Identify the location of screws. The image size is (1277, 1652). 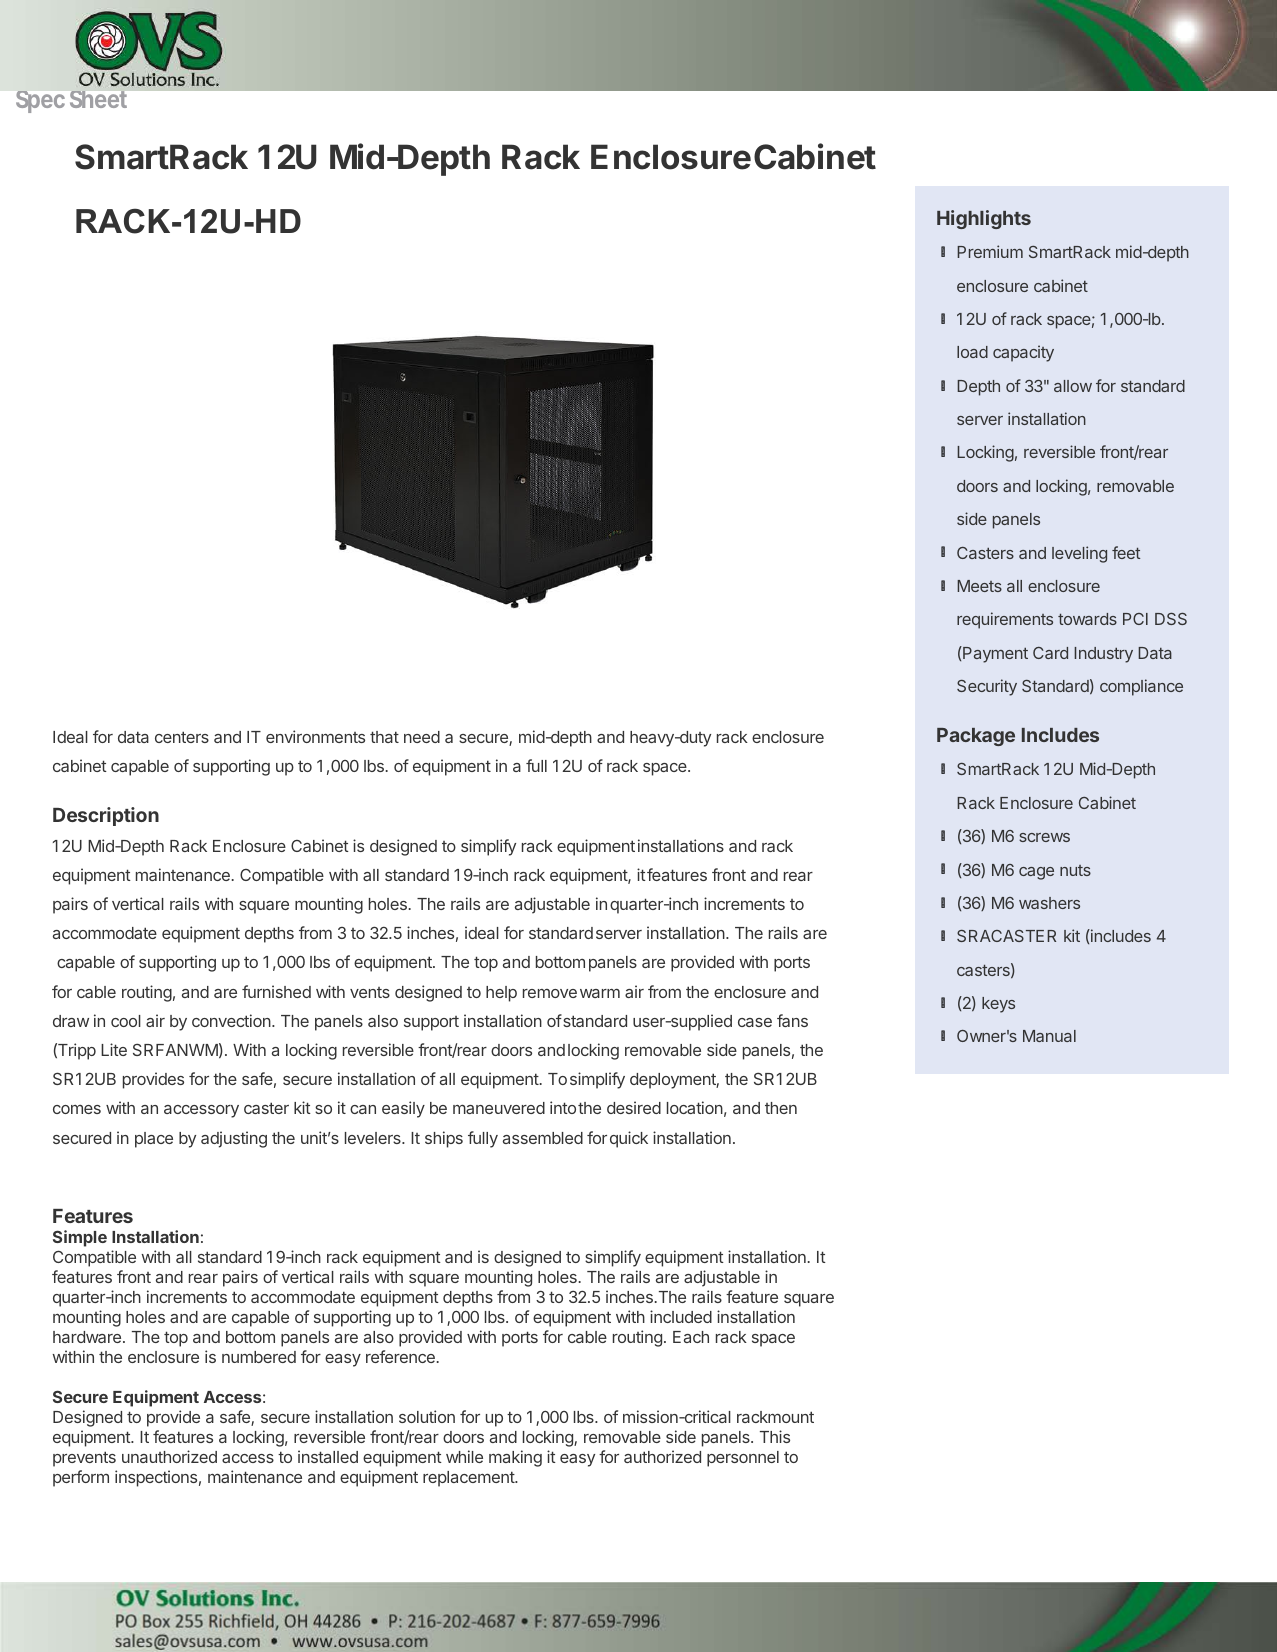
(1044, 837).
